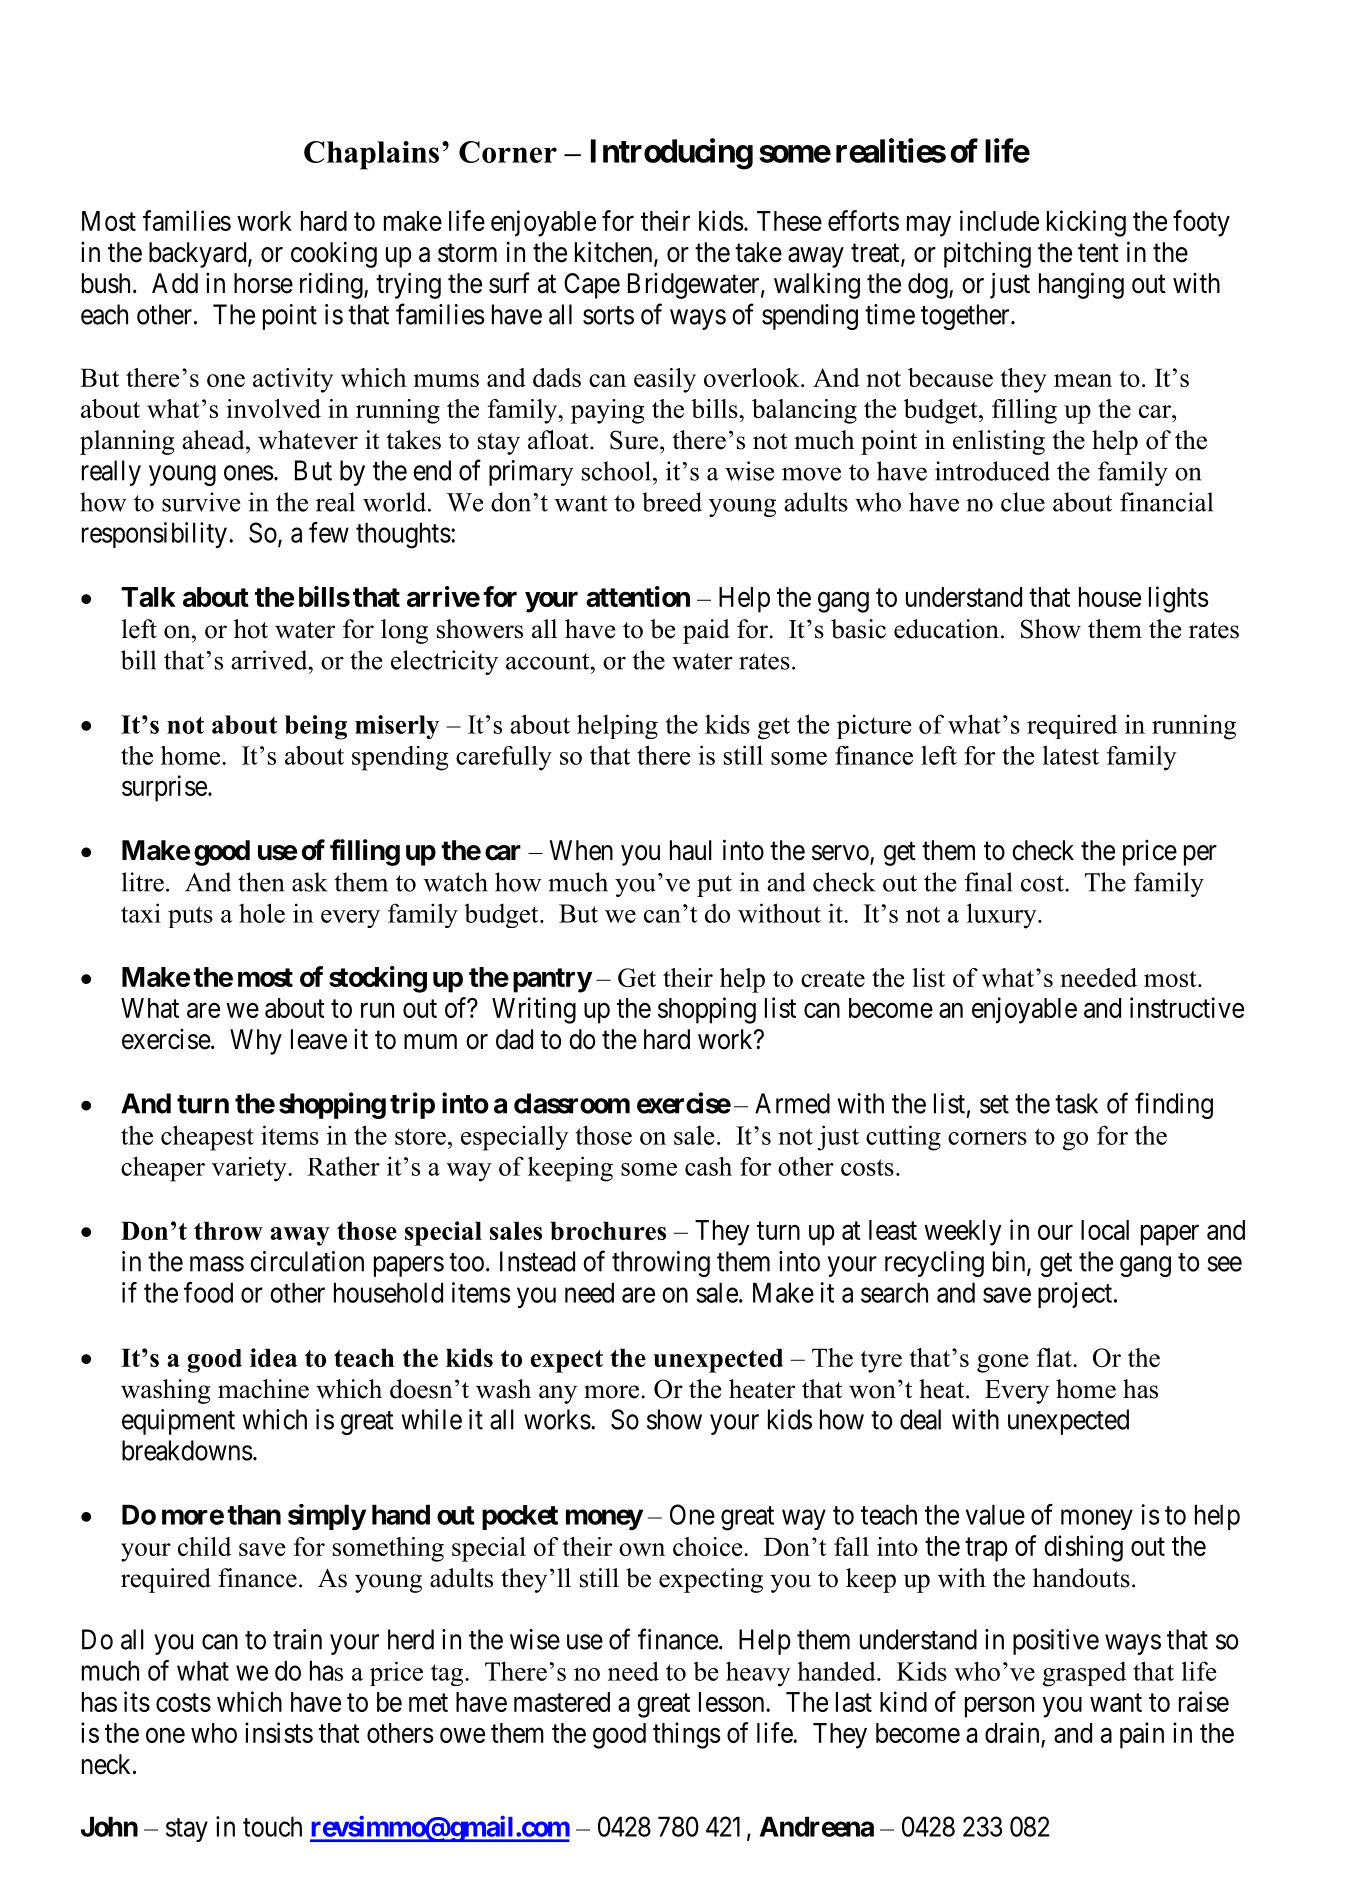 The image size is (1345, 1902). What do you see at coordinates (272, 1826) in the screenshot?
I see `touch` at bounding box center [272, 1826].
